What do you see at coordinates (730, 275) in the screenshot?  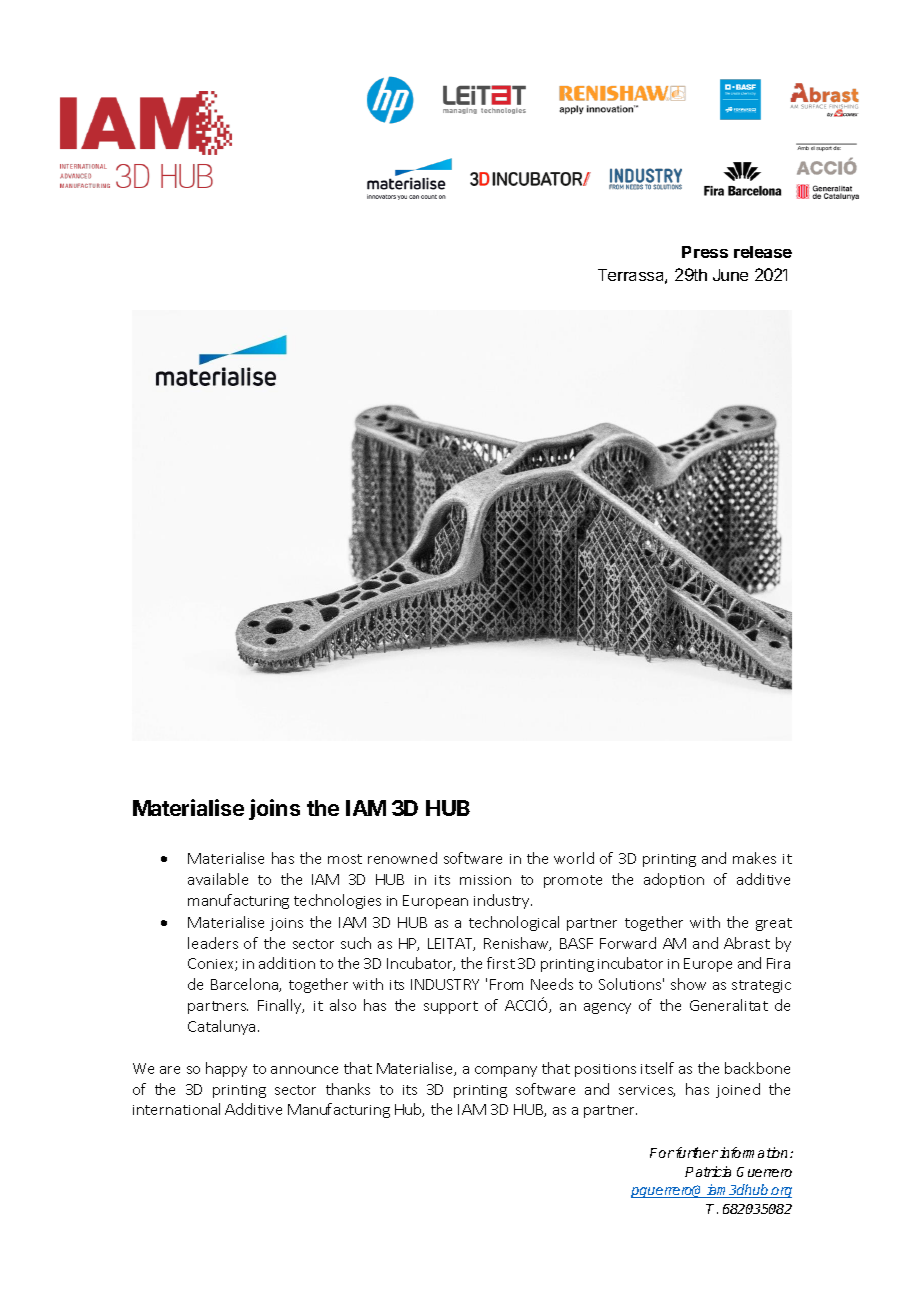 I see `June` at bounding box center [730, 275].
